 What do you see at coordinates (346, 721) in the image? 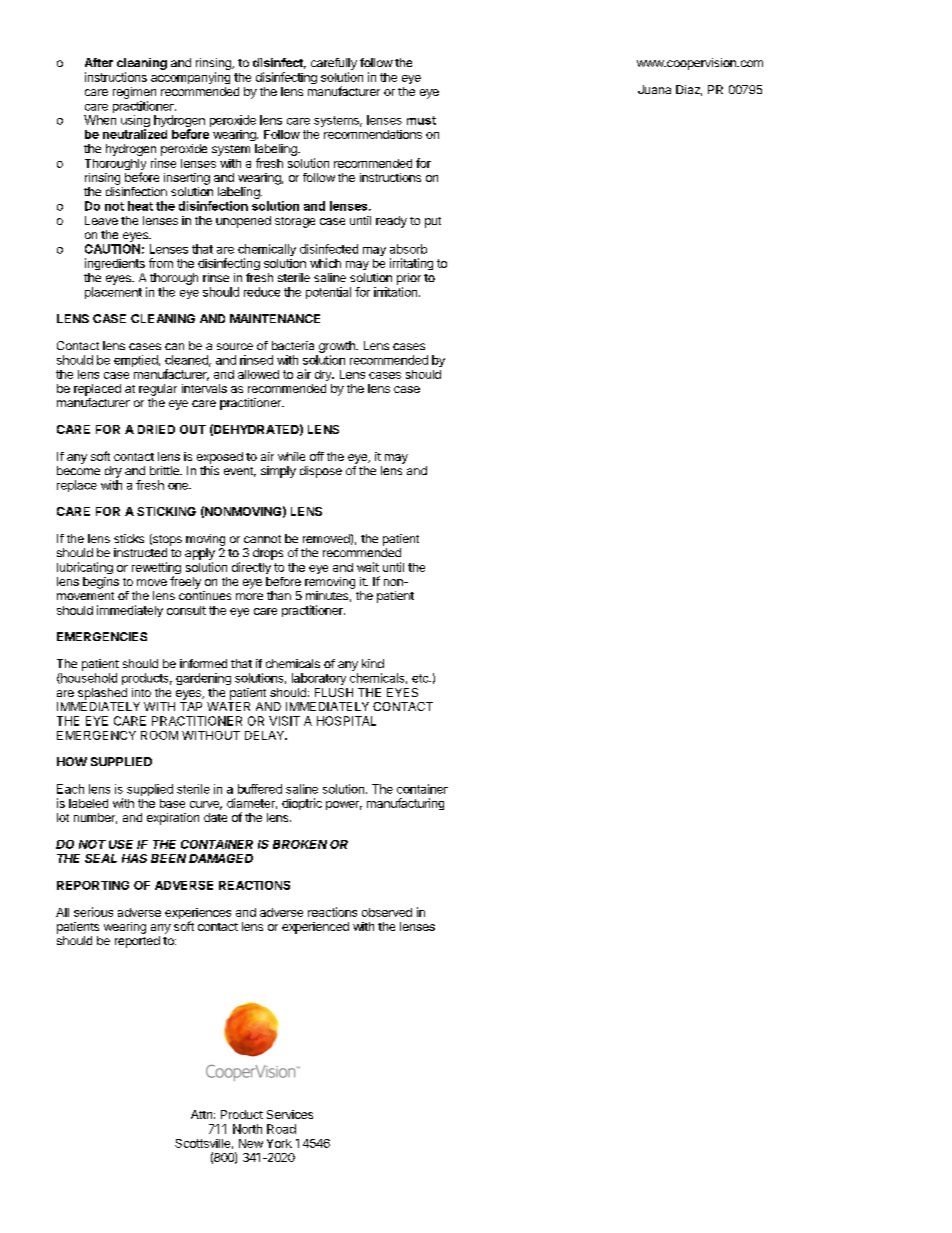
I see `HOSPITAL` at bounding box center [346, 721].
